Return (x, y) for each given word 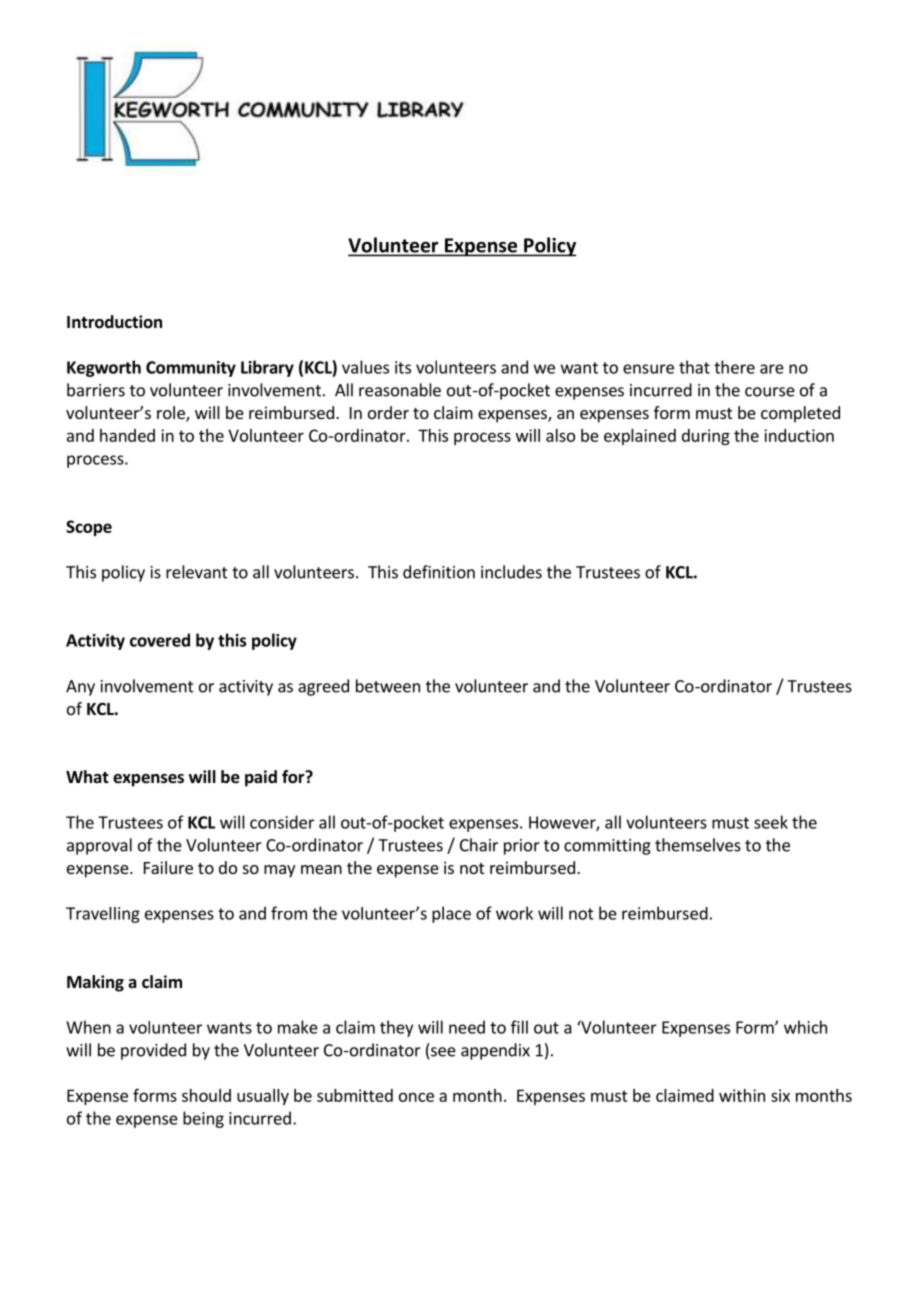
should (206, 1095)
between (388, 686)
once (416, 1097)
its (403, 367)
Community (191, 369)
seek (771, 822)
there (734, 367)
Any (80, 688)
